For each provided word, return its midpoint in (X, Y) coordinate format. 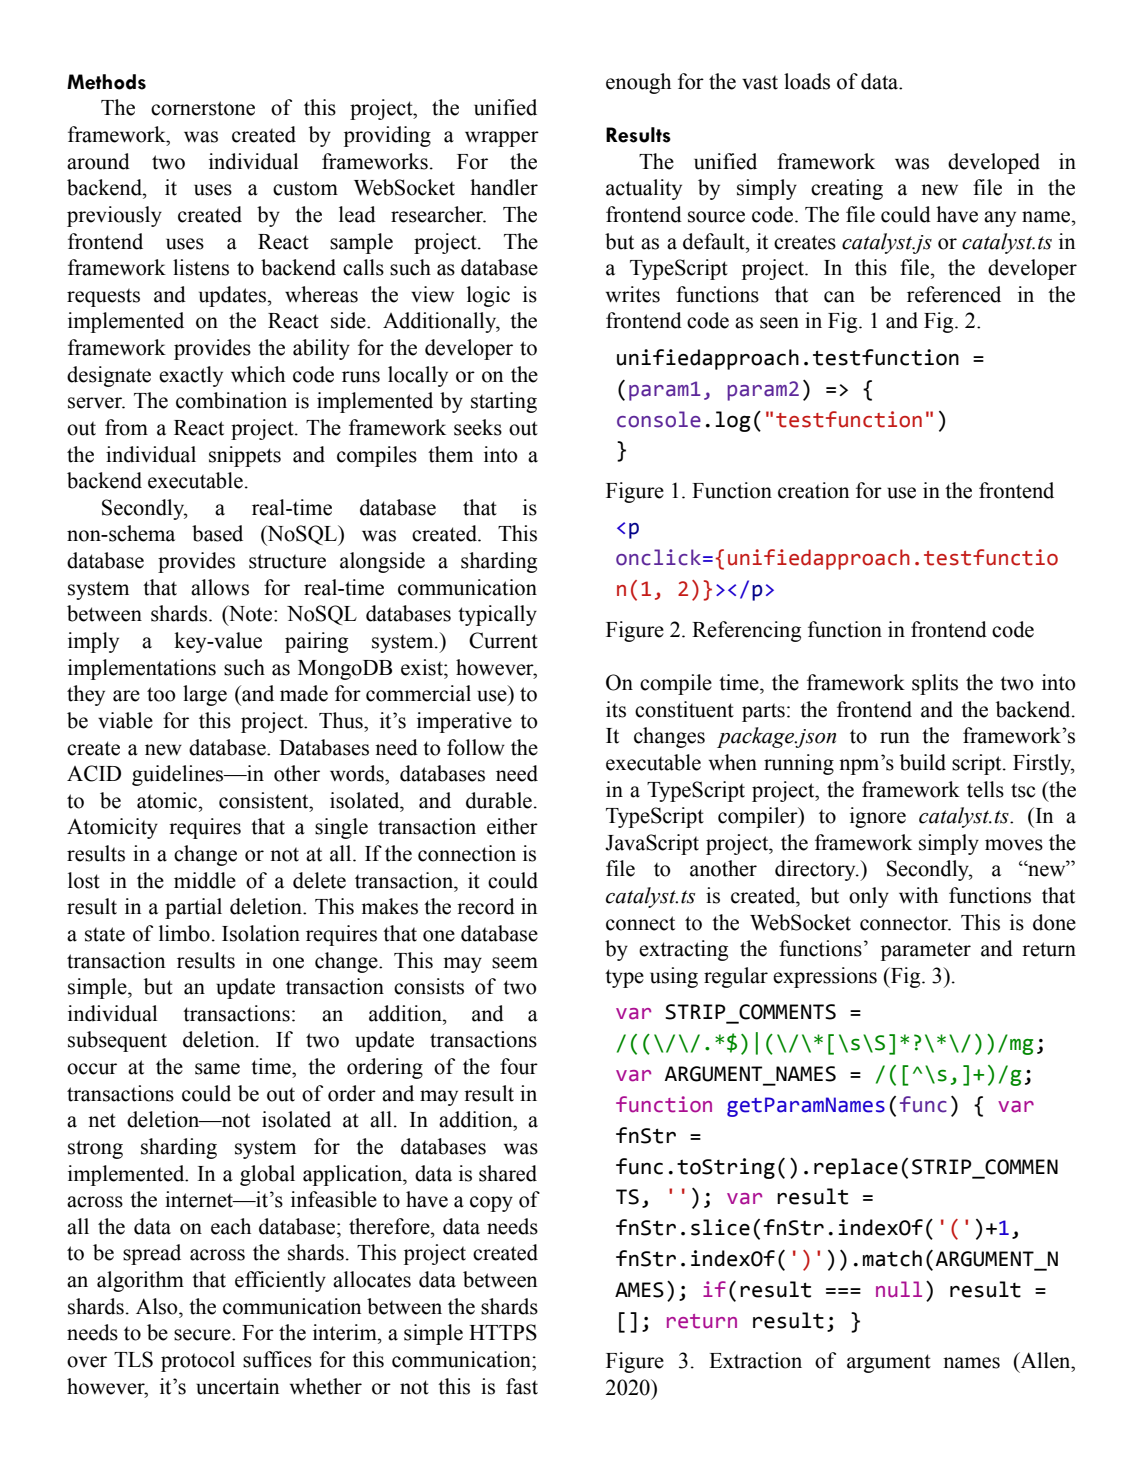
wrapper (502, 139)
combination (231, 400)
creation (813, 490)
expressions (825, 977)
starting (504, 402)
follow (476, 747)
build (923, 762)
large (205, 695)
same (217, 1069)
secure (203, 1335)
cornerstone (203, 108)
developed (994, 163)
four (519, 1066)
